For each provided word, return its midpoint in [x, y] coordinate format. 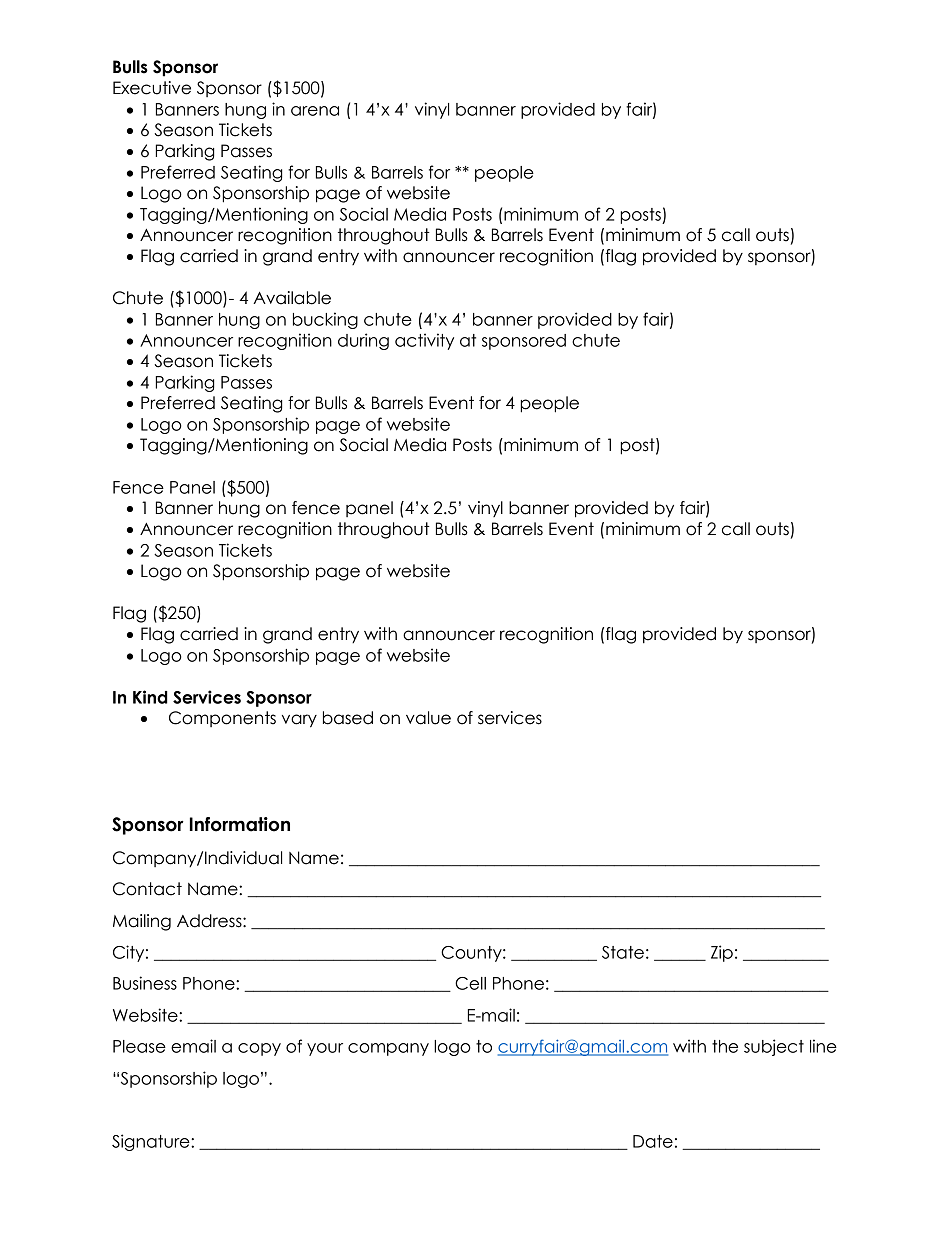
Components [222, 719]
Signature [152, 1142]
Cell [470, 983]
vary [299, 721]
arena [315, 111]
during [363, 341]
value [428, 718]
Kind [150, 697]
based [348, 718]
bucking [325, 320]
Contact [147, 889]
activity [424, 341]
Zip [722, 953]
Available [292, 298]
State [623, 952]
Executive [152, 88]
